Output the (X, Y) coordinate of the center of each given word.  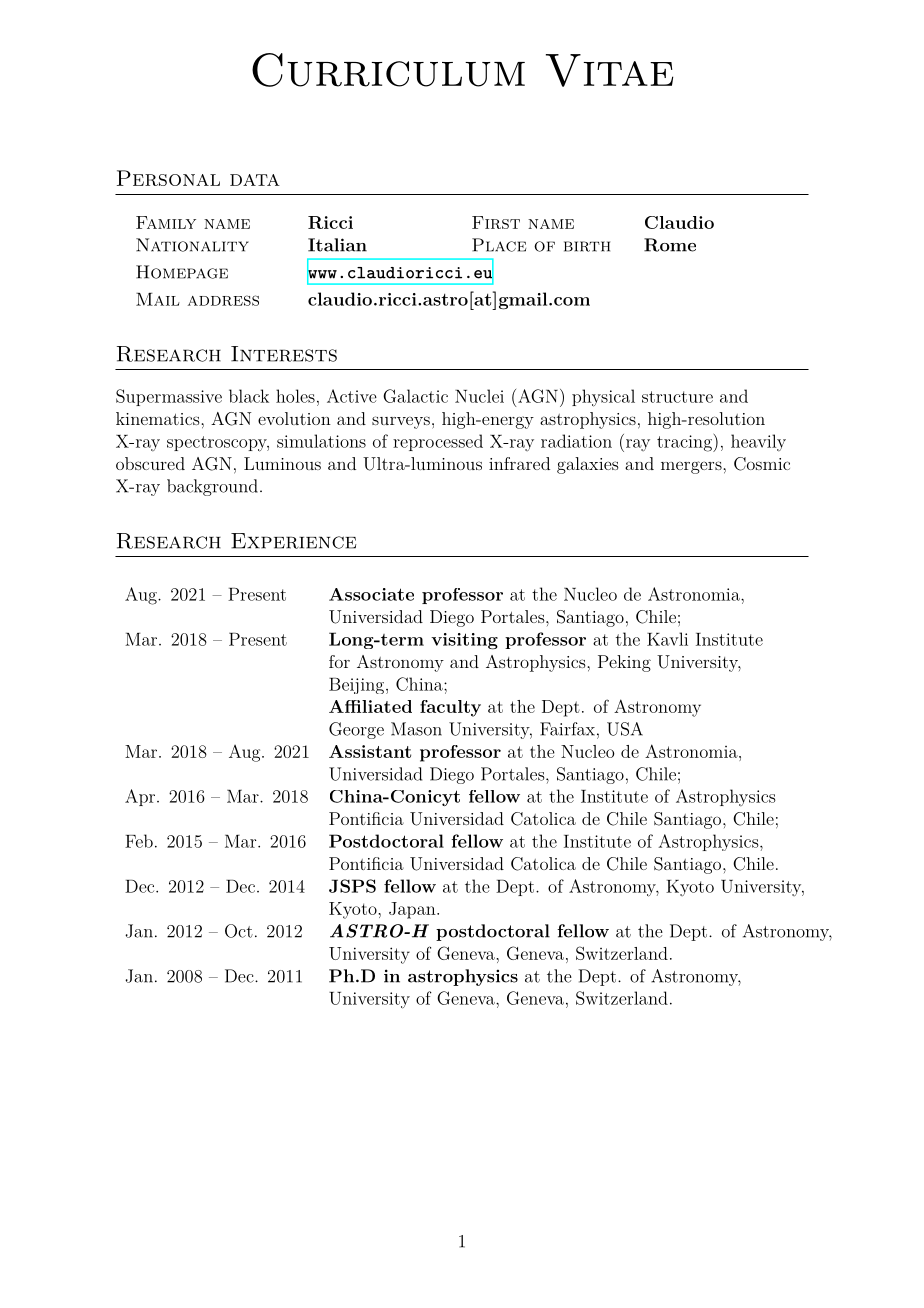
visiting (464, 641)
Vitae (609, 70)
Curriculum (388, 70)
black (249, 396)
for (339, 661)
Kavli (667, 639)
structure (677, 397)
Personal (168, 178)
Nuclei (479, 396)
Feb (139, 841)
